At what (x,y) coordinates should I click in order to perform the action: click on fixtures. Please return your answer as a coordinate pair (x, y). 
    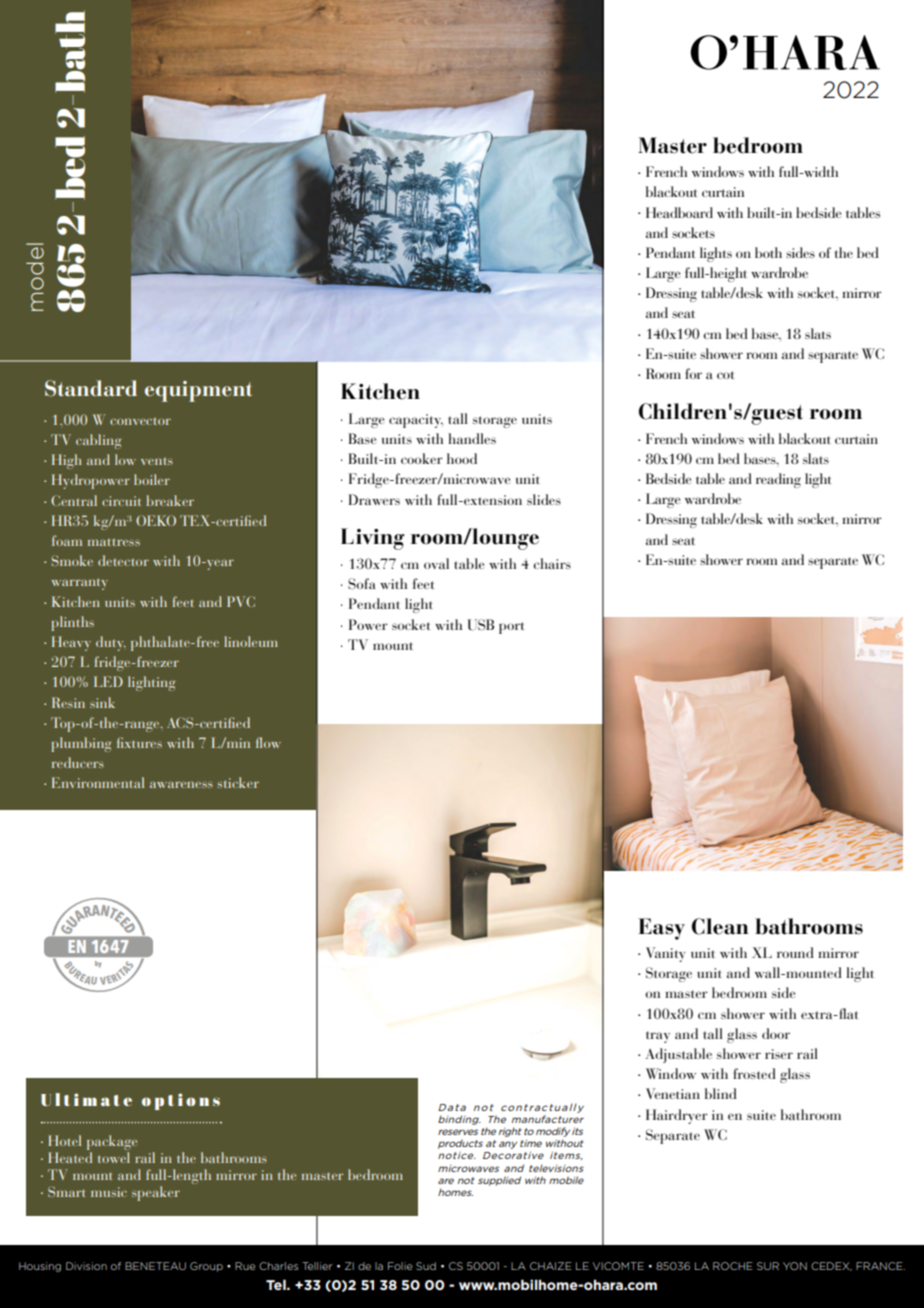
    Looking at the image, I should click on (139, 742).
